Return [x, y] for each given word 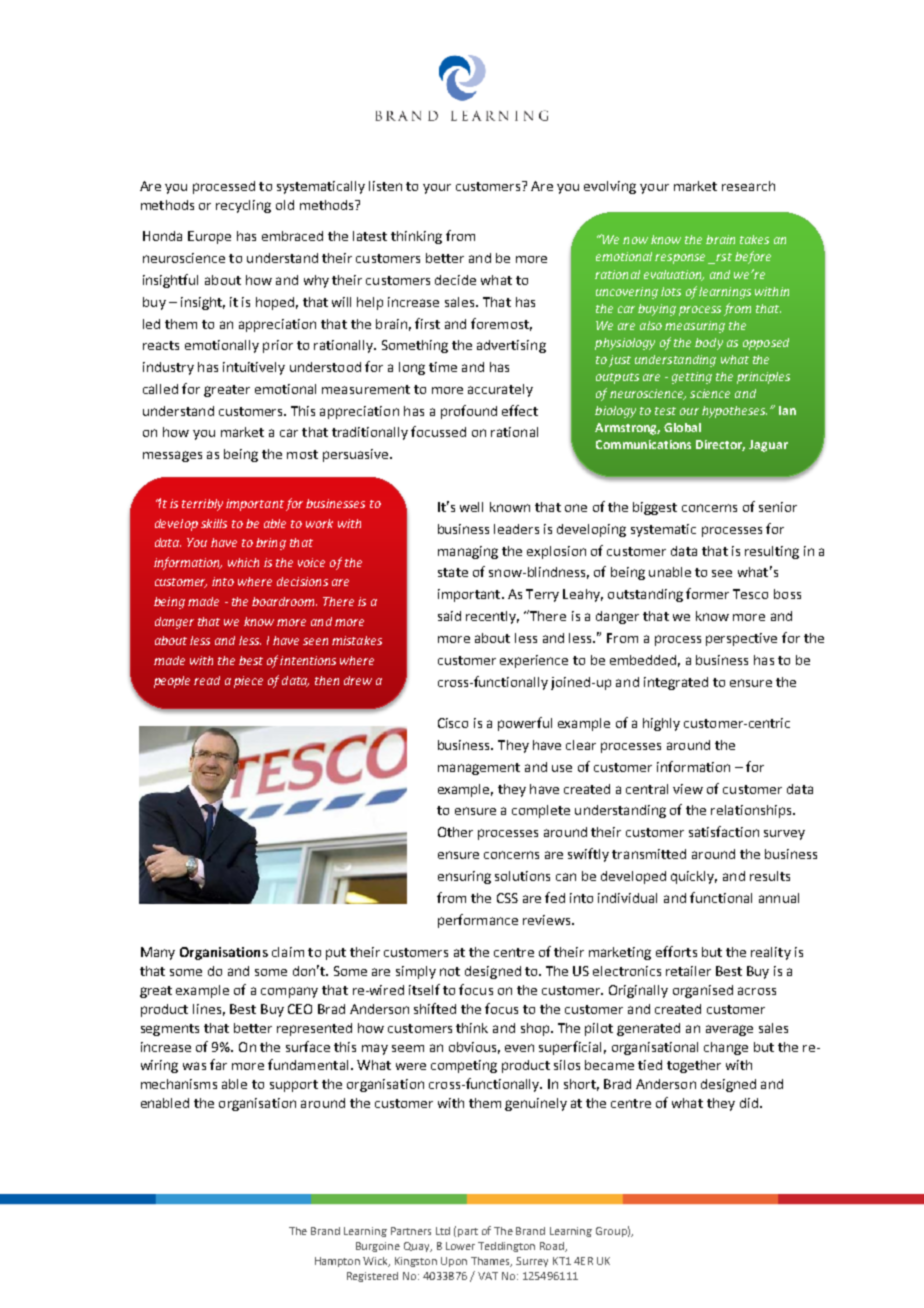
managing [468, 552]
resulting [772, 552]
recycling [243, 206]
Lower [460, 1246]
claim [288, 952]
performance [478, 921]
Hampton [337, 1262]
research [748, 186]
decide [455, 280]
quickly [694, 877]
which [243, 562]
